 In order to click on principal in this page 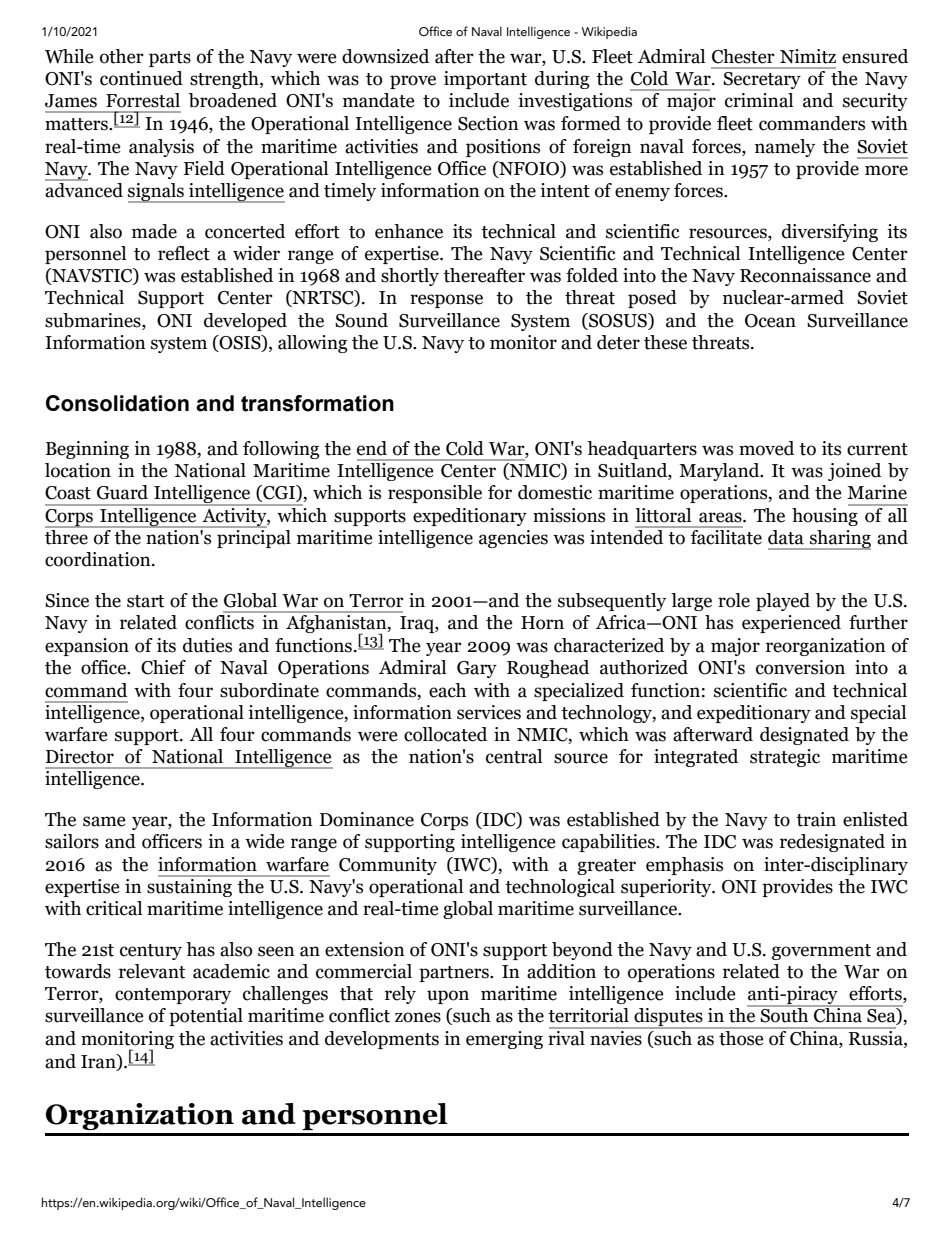, I will do `click(253, 537)`.
